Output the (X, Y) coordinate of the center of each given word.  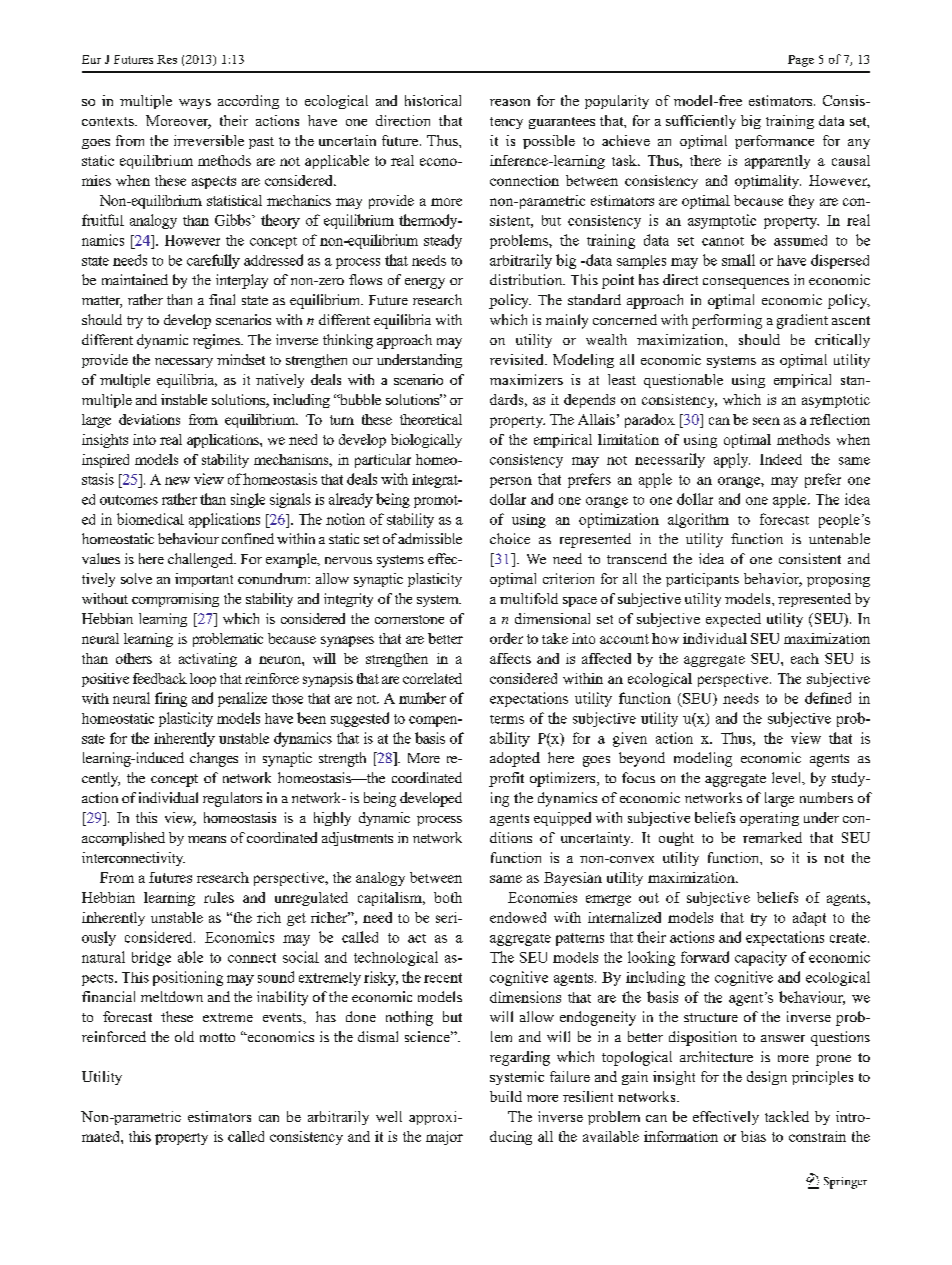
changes (214, 759)
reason (510, 102)
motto (217, 1037)
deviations (149, 419)
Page (801, 61)
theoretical (431, 419)
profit (506, 779)
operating (769, 819)
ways (195, 104)
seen (766, 421)
